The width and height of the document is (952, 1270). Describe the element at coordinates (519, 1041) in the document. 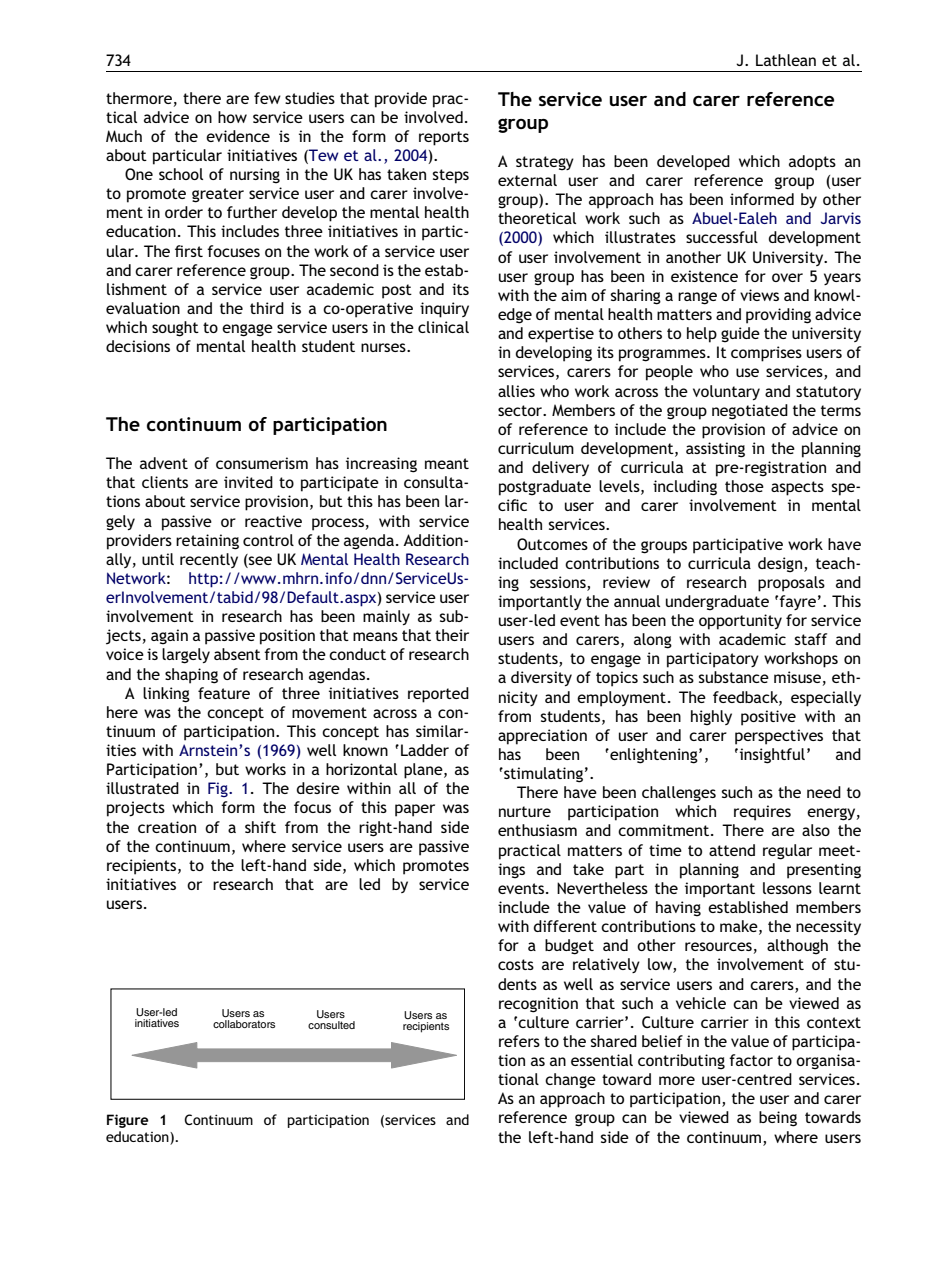

I see `refers` at that location.
